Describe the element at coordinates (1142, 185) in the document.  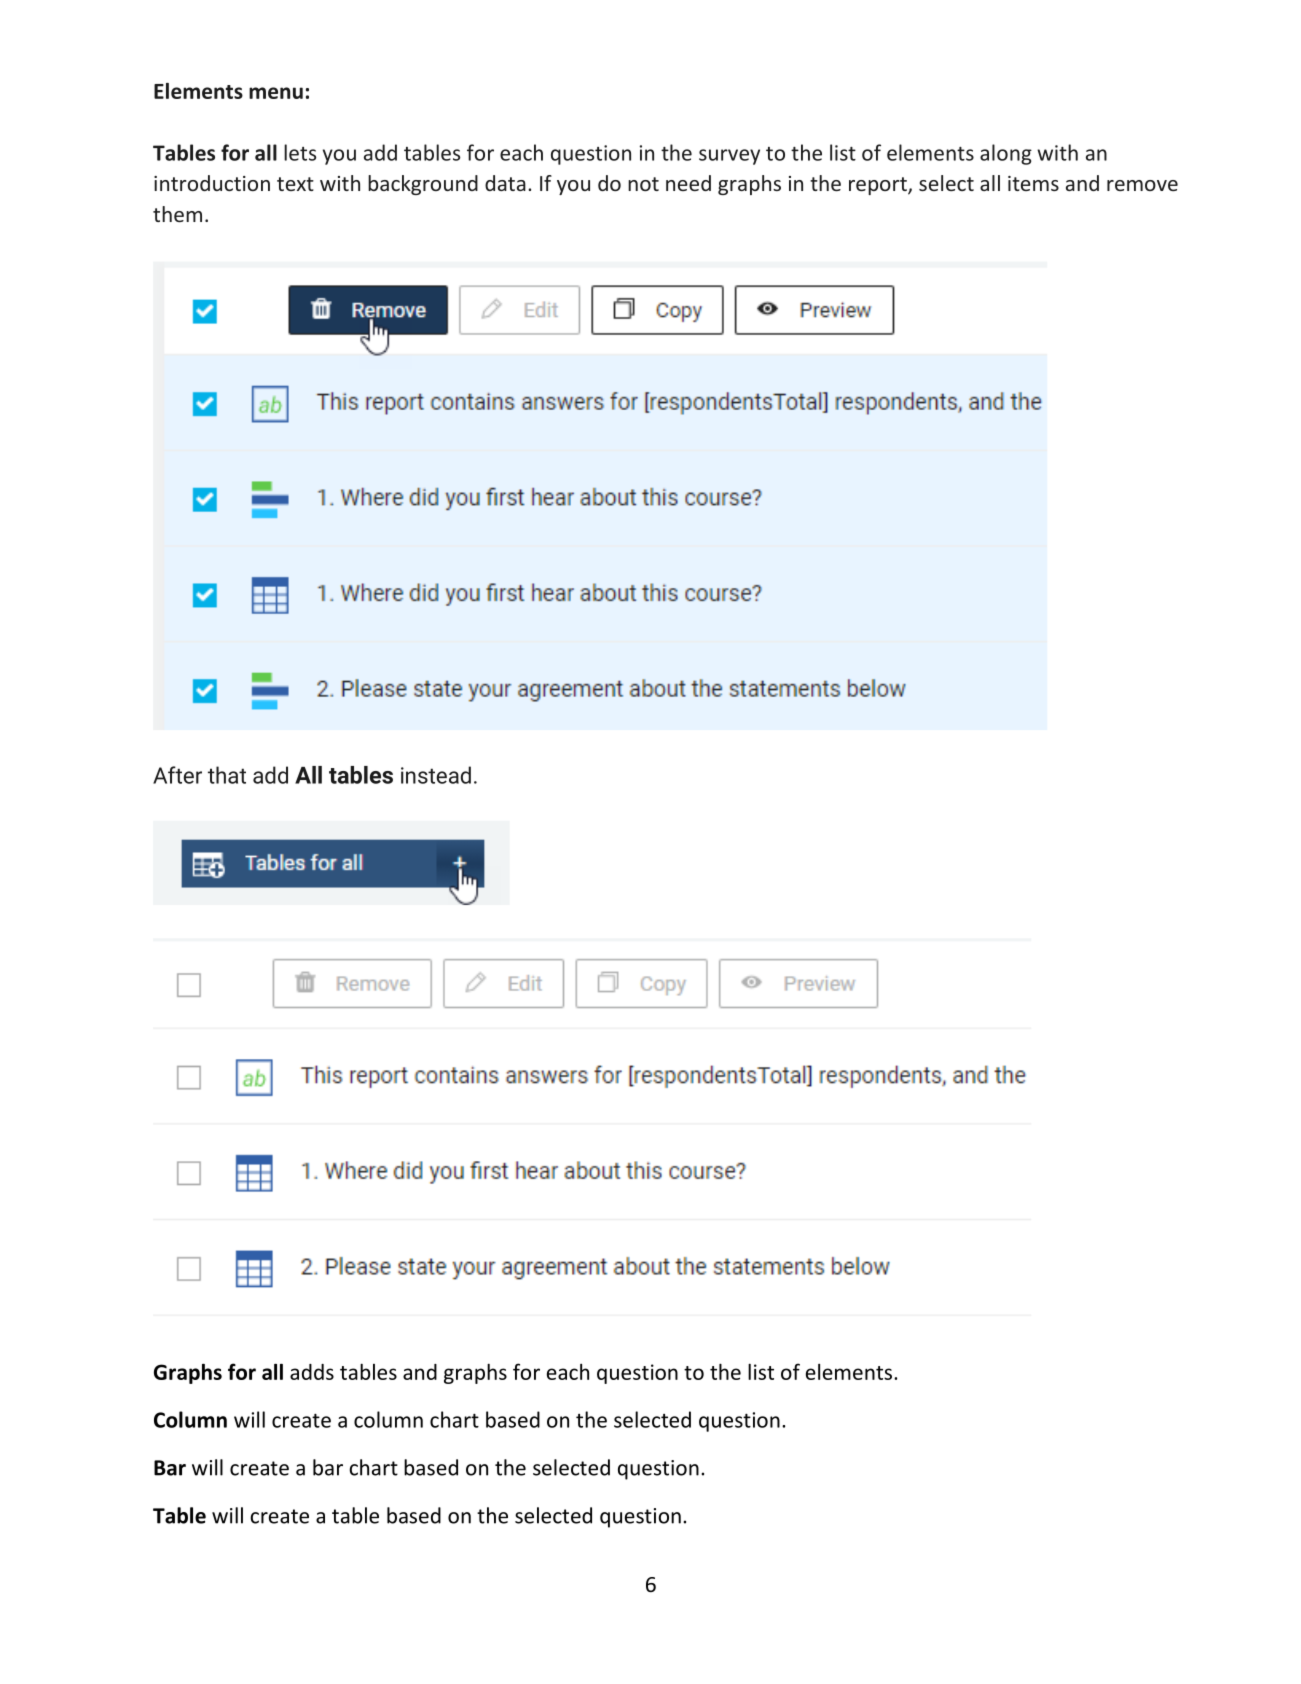
I see `remove` at that location.
